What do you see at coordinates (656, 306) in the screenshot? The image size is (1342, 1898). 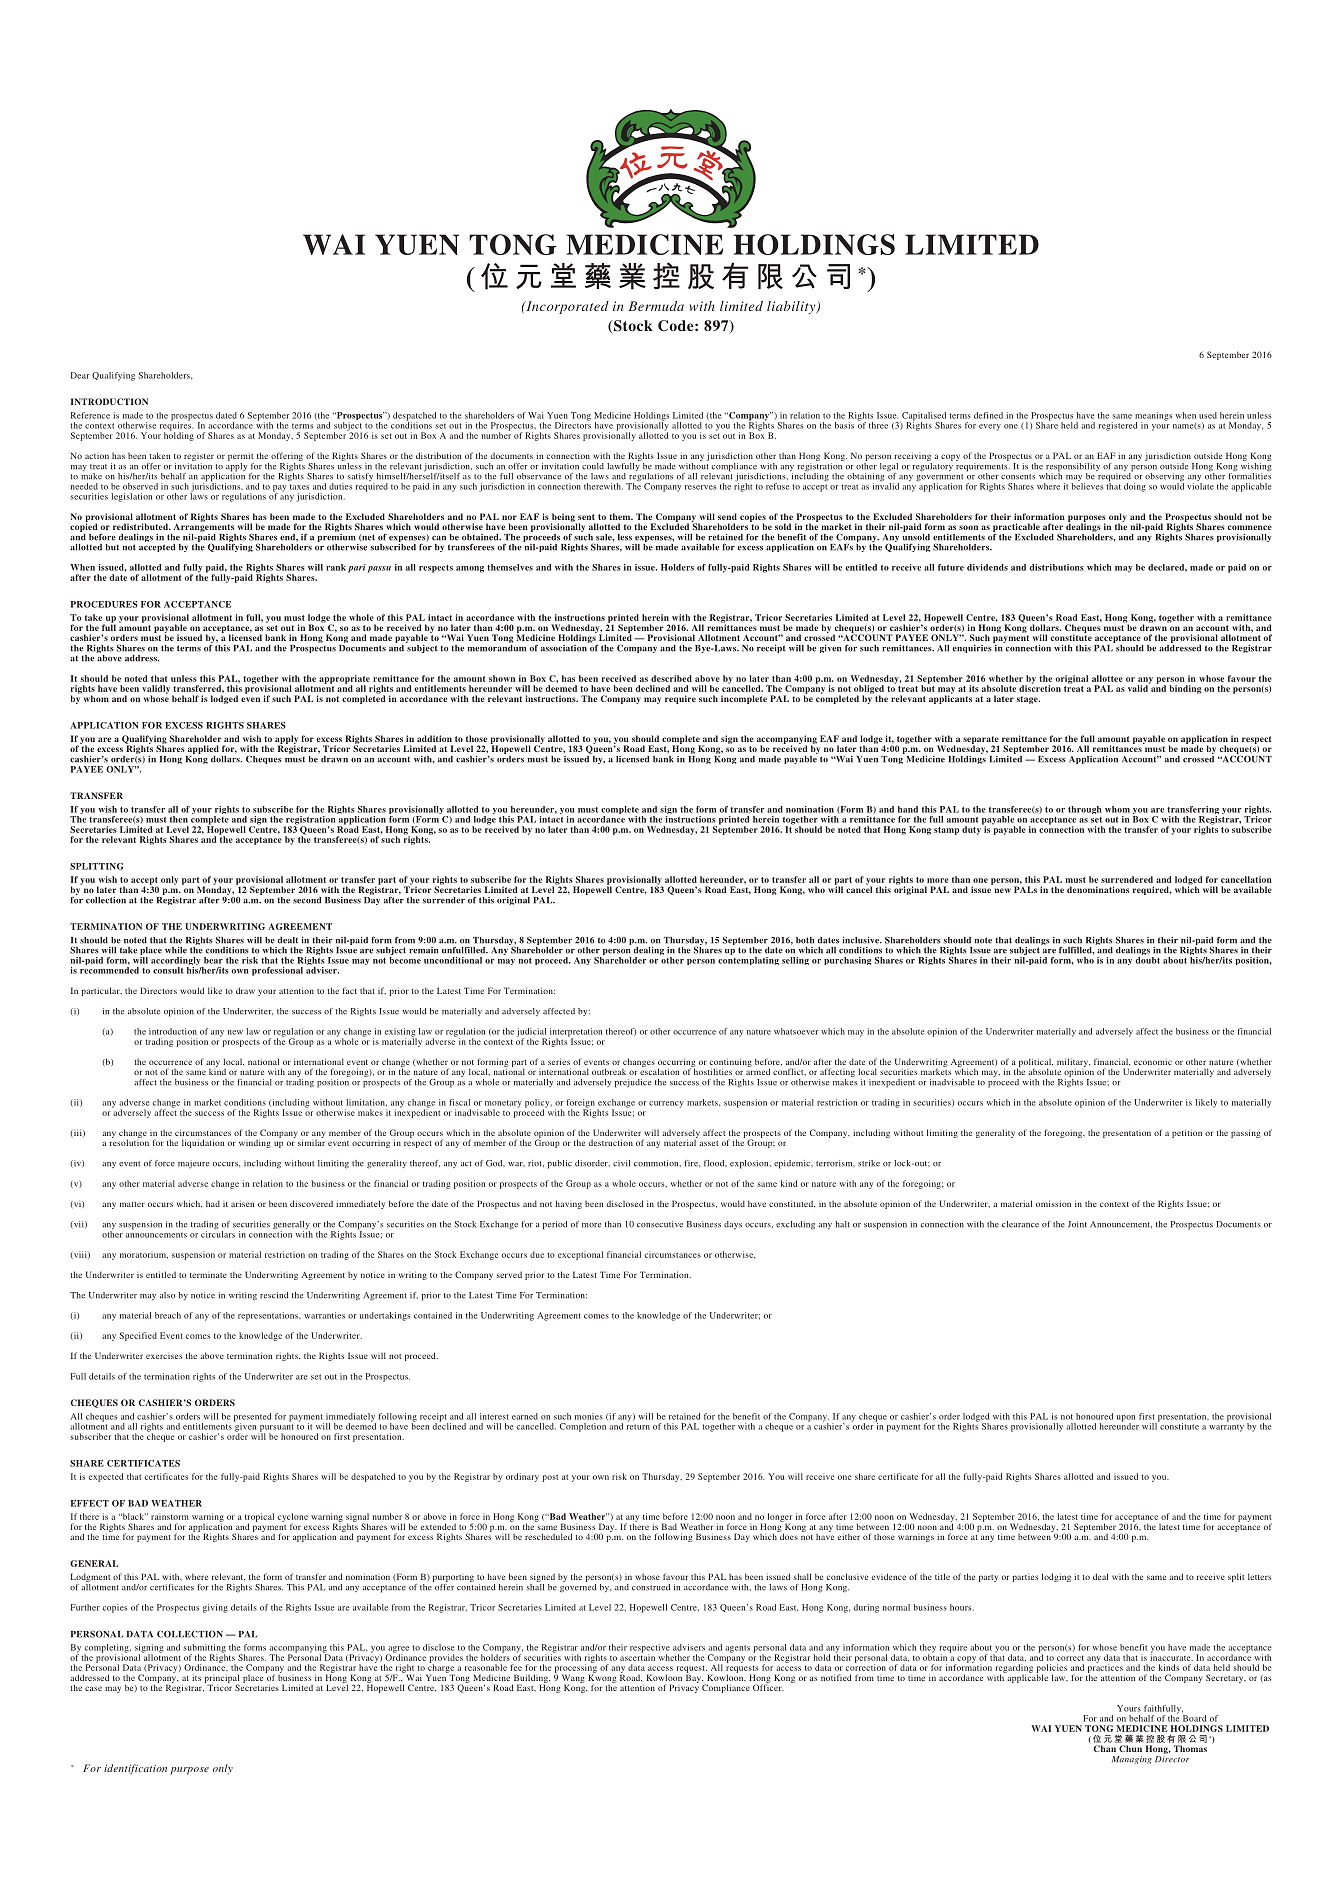 I see `Bermuda` at bounding box center [656, 306].
